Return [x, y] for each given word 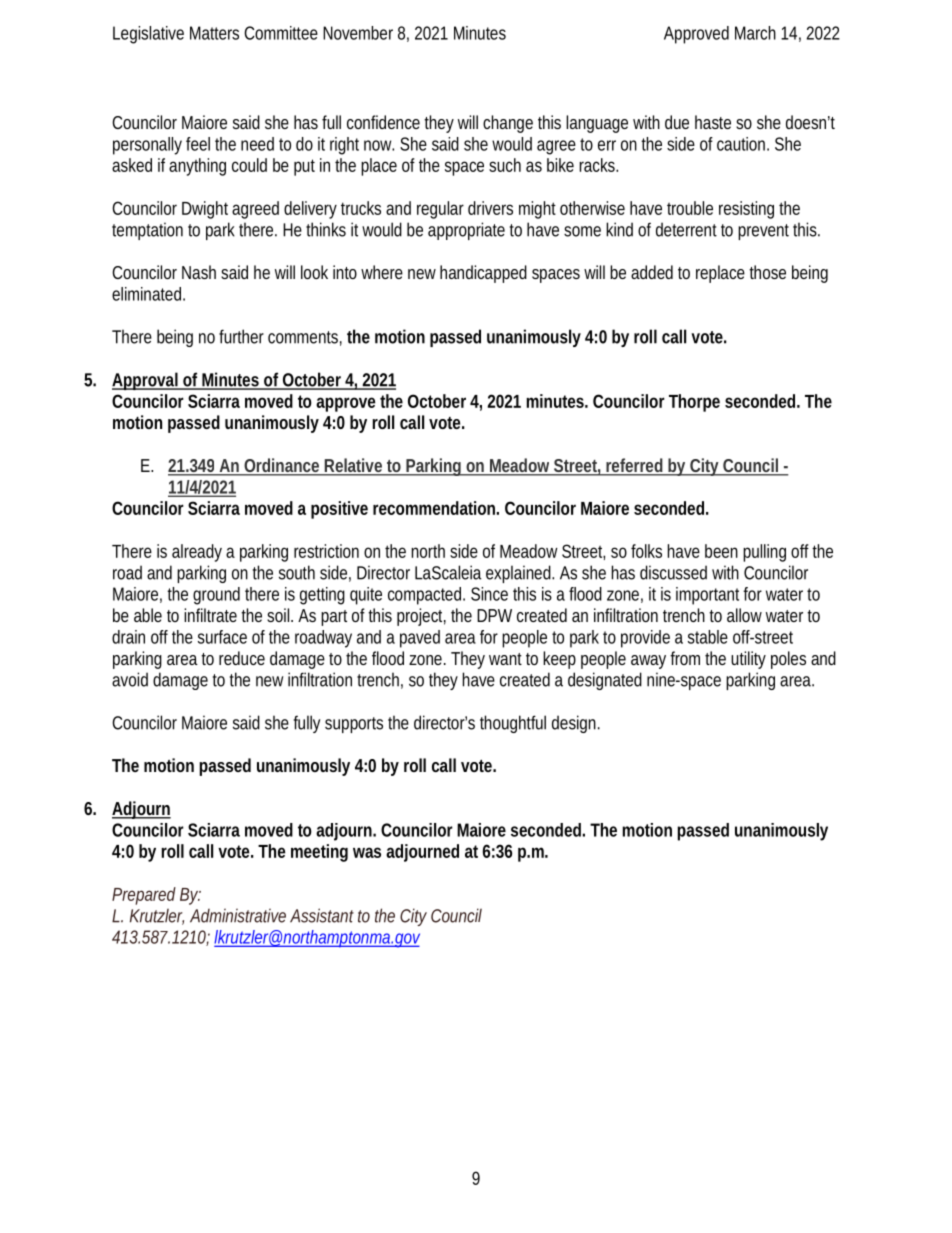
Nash [199, 272]
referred [635, 466]
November [358, 33]
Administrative [238, 916]
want [505, 659]
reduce [242, 658]
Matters [214, 33]
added [652, 272]
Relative [354, 466]
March [755, 33]
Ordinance [282, 466]
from [685, 658]
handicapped [483, 274]
